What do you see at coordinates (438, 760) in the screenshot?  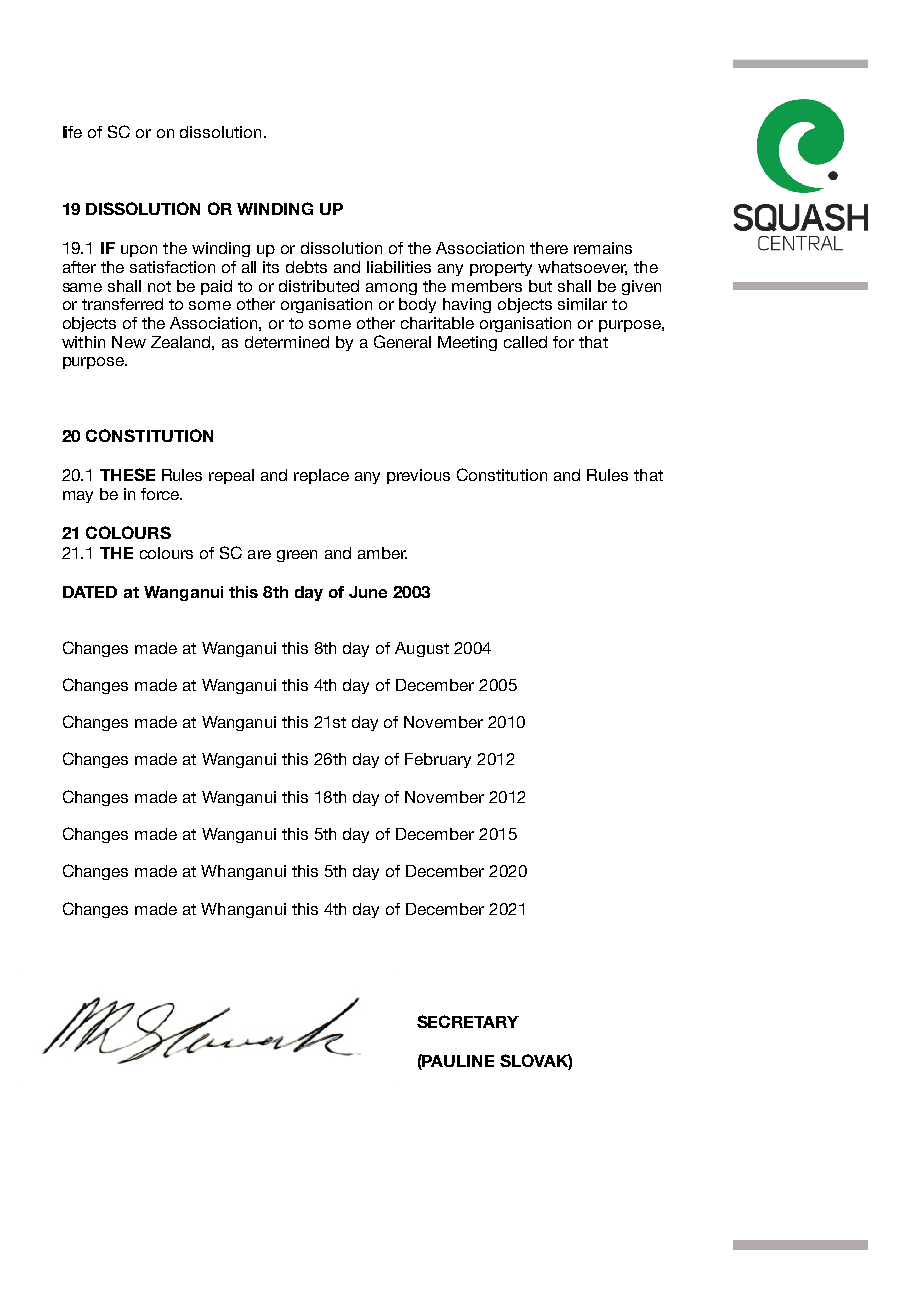 I see `February` at bounding box center [438, 760].
